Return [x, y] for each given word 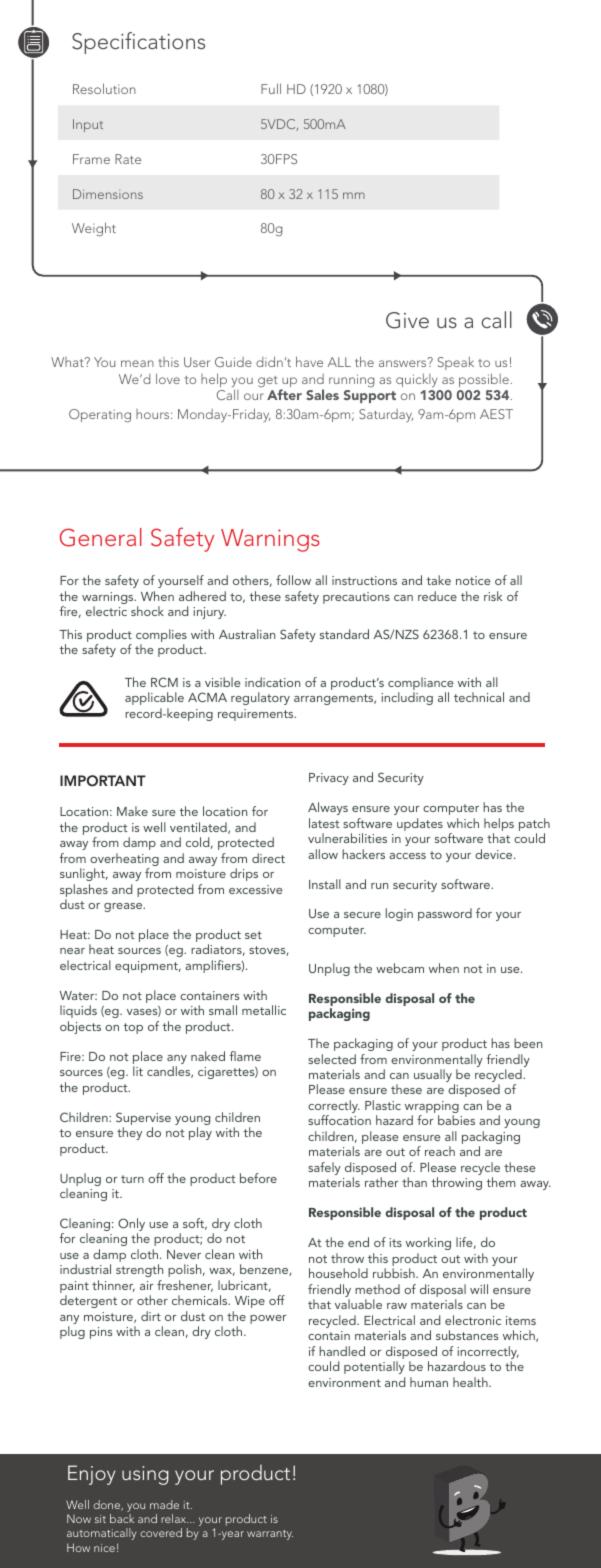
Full [271, 88]
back [122, 1518]
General [101, 537]
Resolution [104, 88]
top [133, 1028]
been [528, 1043]
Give [407, 320]
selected [332, 1059]
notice [473, 580]
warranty [270, 1535]
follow [293, 580]
